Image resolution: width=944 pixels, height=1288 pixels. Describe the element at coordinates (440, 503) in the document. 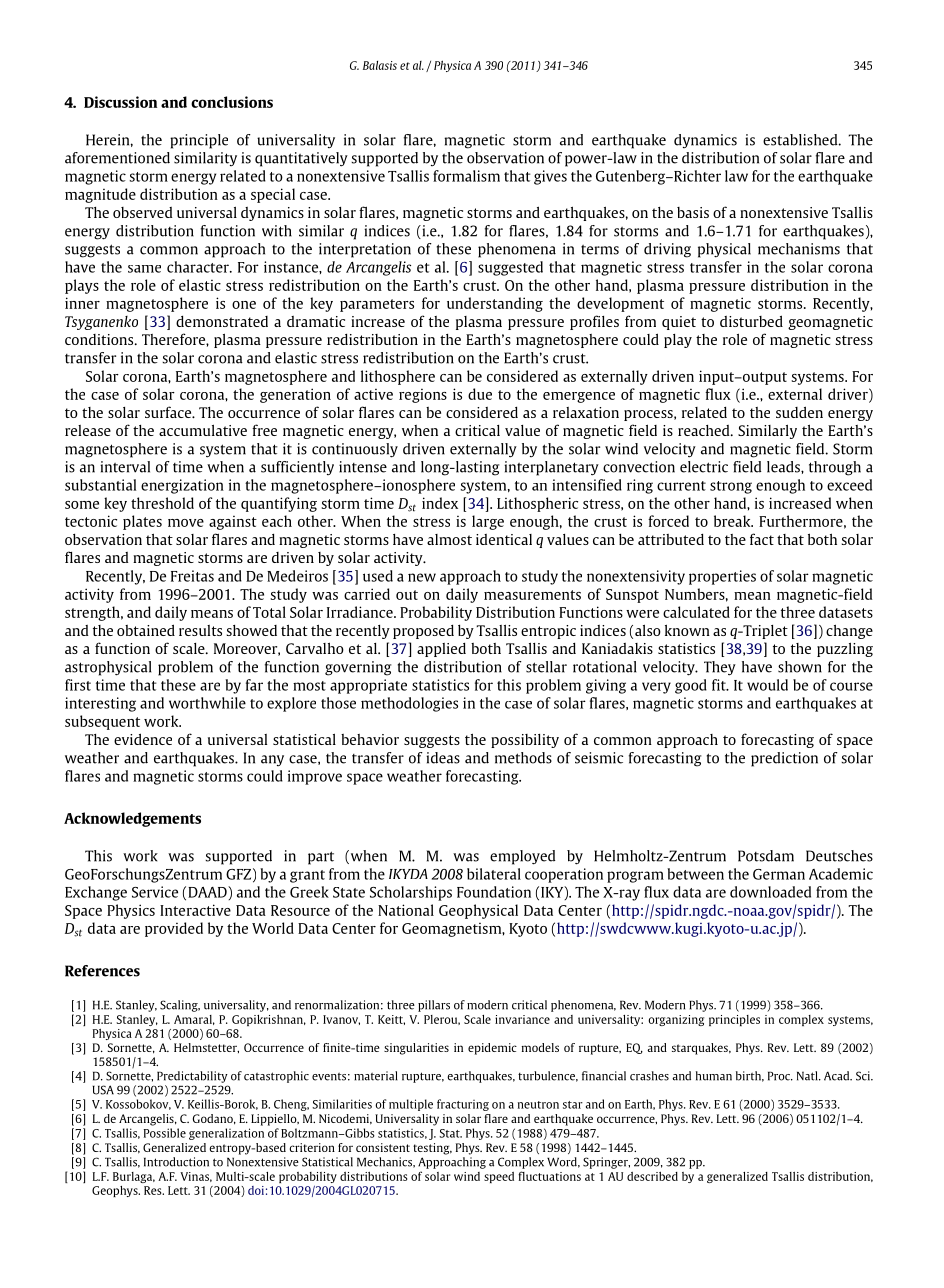

I see `index` at that location.
